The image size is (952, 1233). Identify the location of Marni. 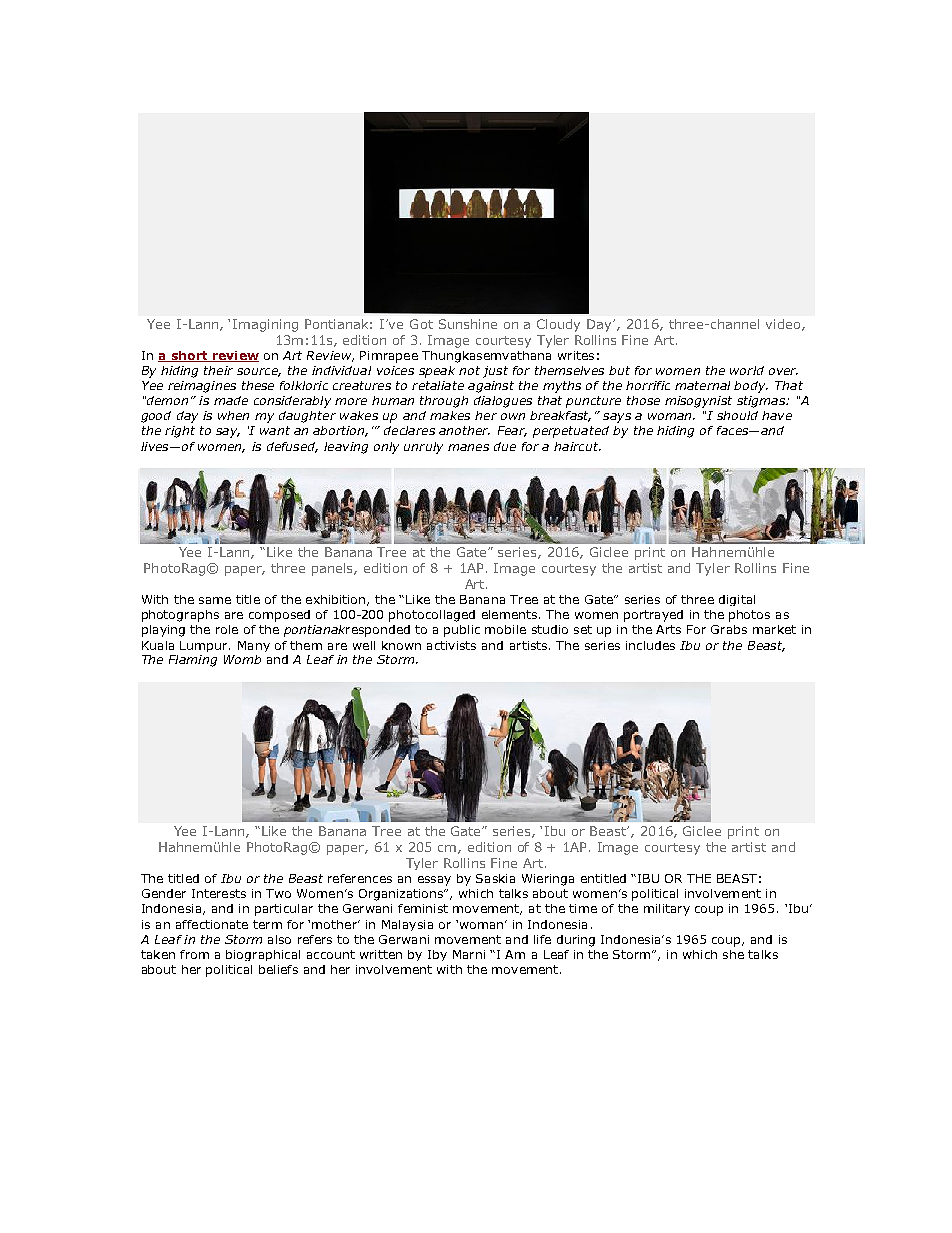
(469, 954).
